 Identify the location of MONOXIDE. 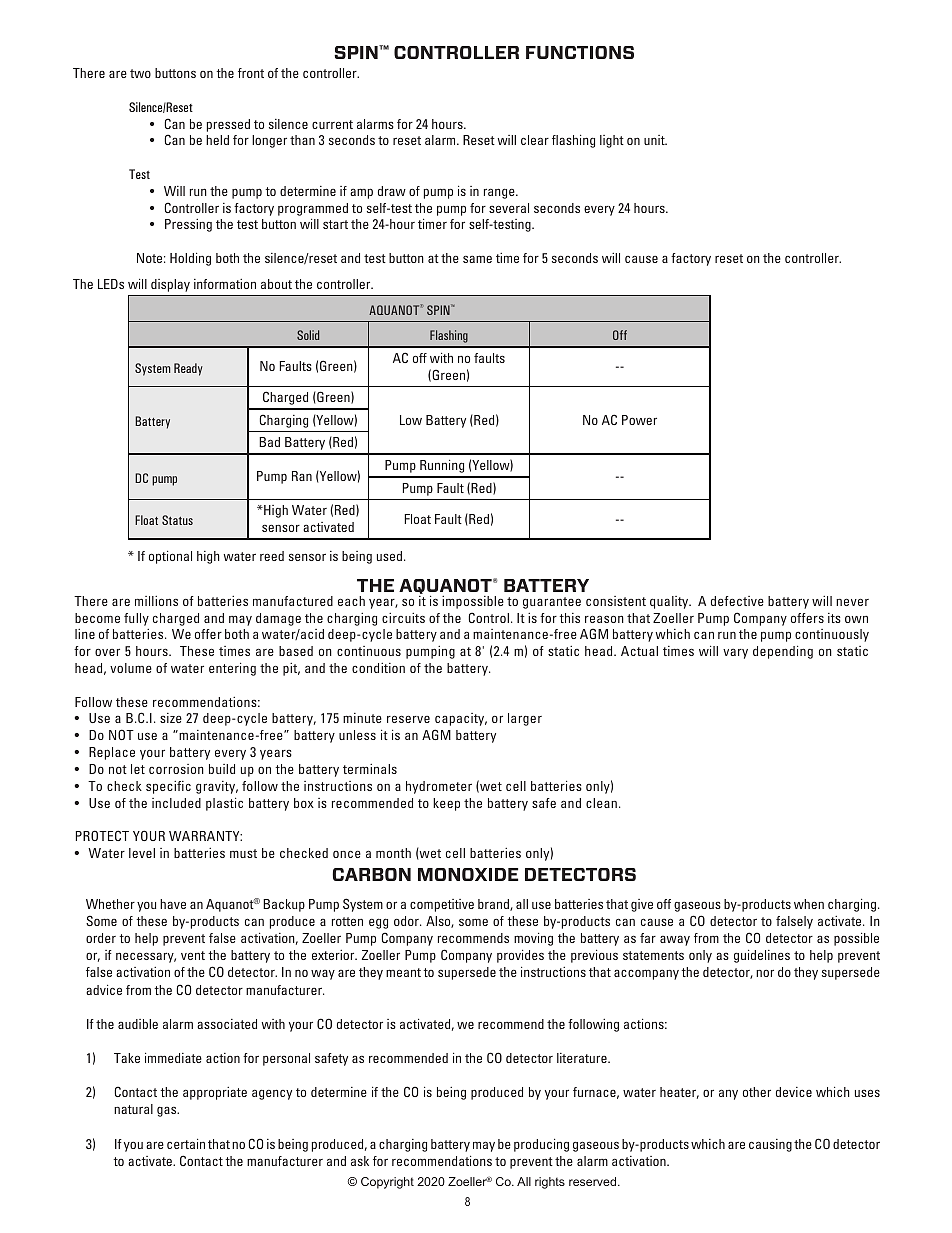
(468, 874).
